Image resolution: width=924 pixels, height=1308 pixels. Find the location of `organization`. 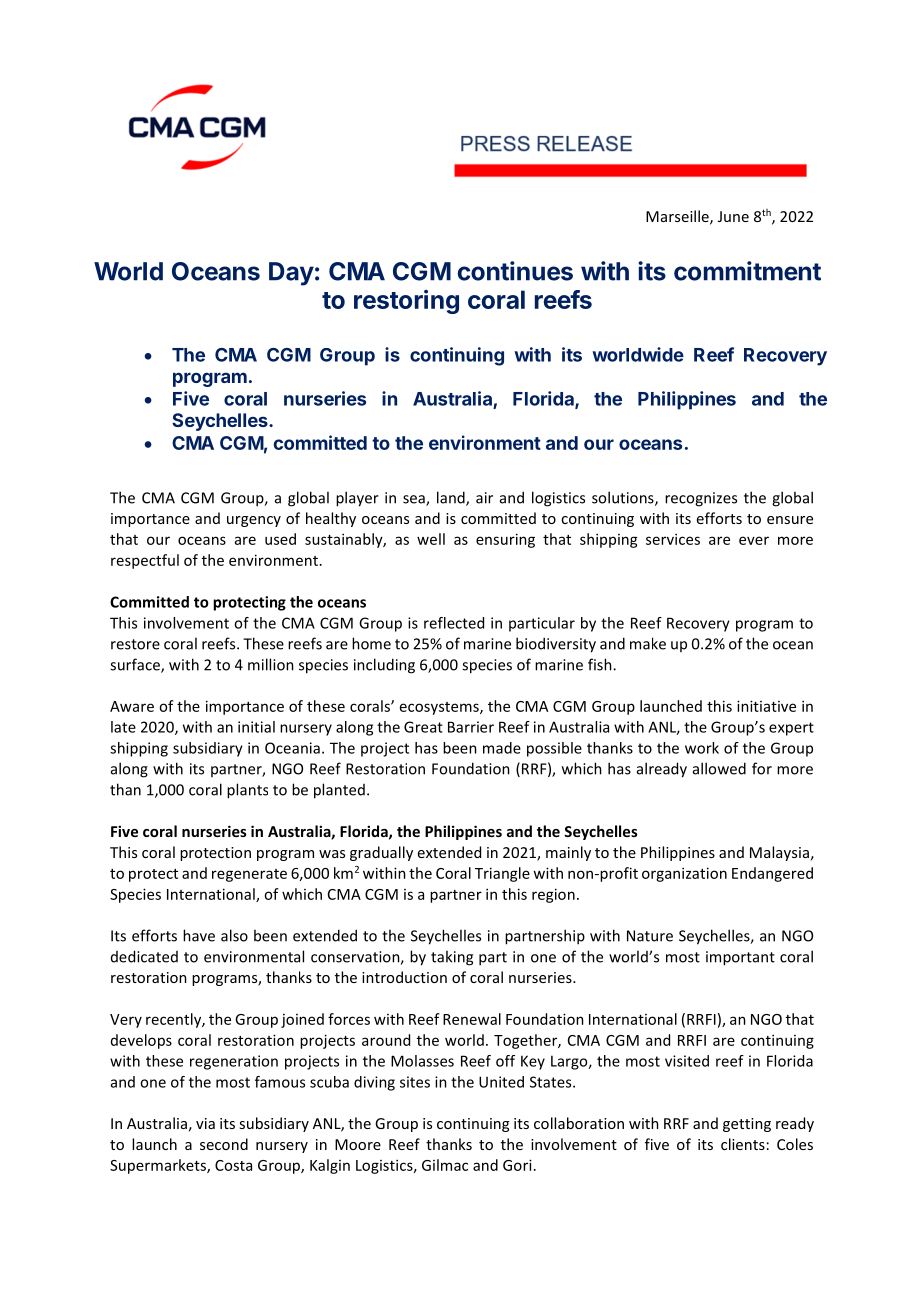

organization is located at coordinates (684, 874).
